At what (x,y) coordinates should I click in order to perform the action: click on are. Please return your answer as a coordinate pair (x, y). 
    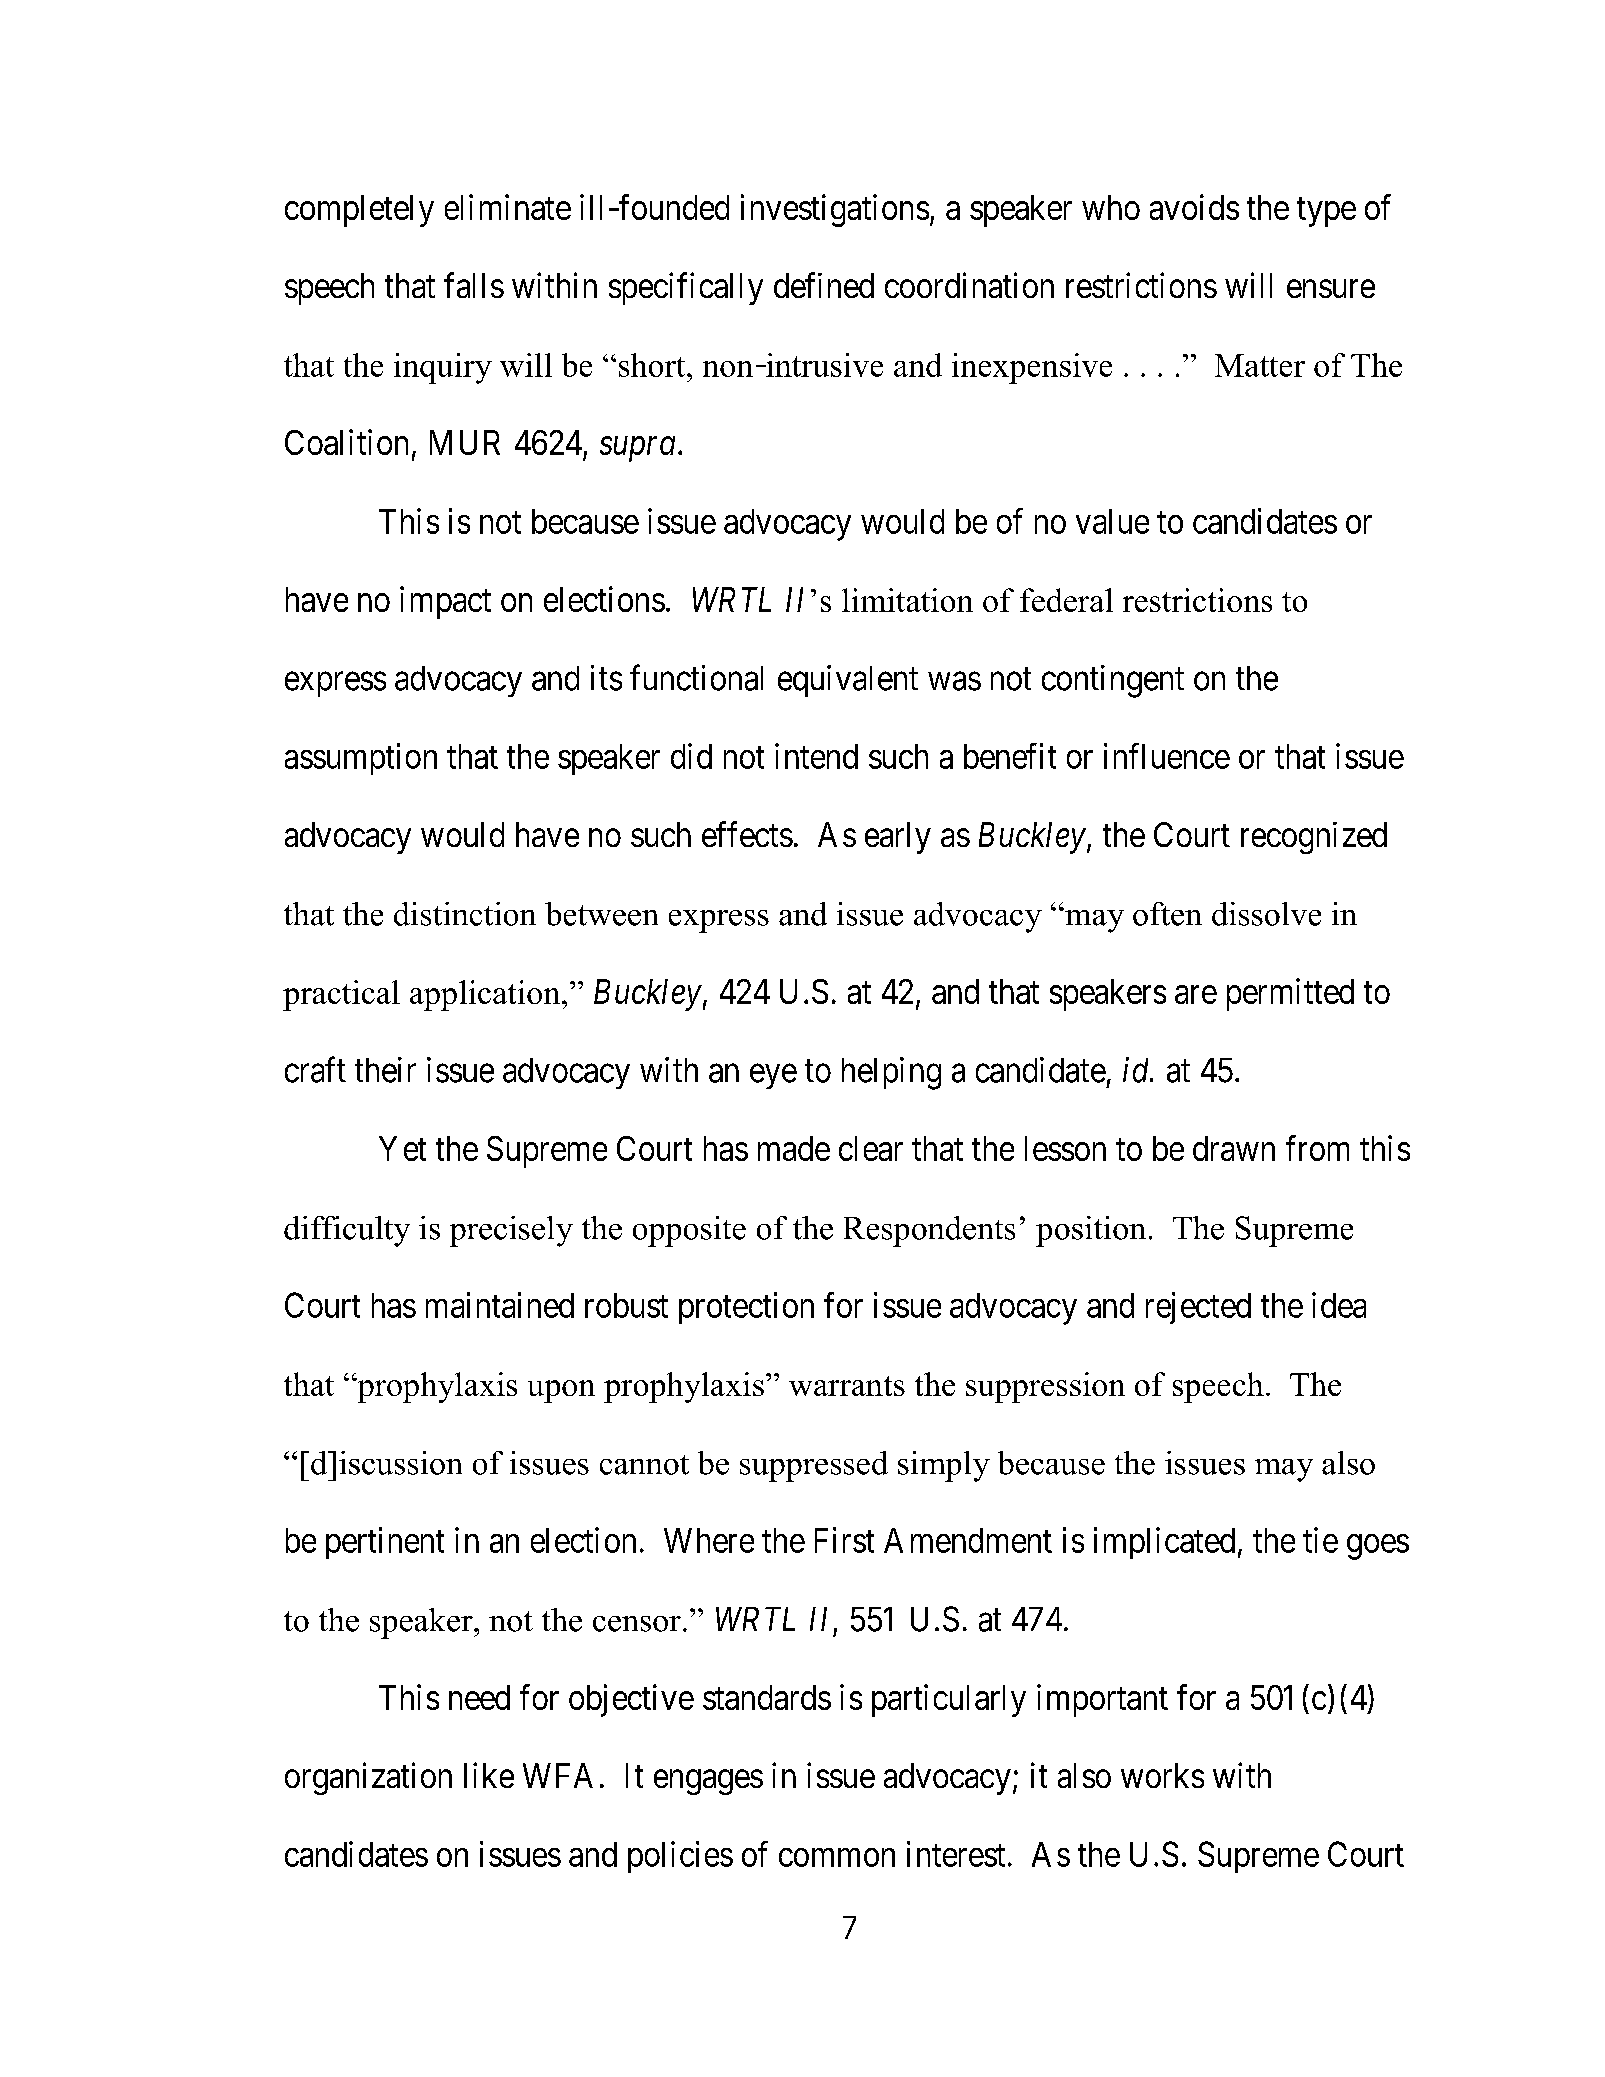
    Looking at the image, I should click on (1196, 995).
